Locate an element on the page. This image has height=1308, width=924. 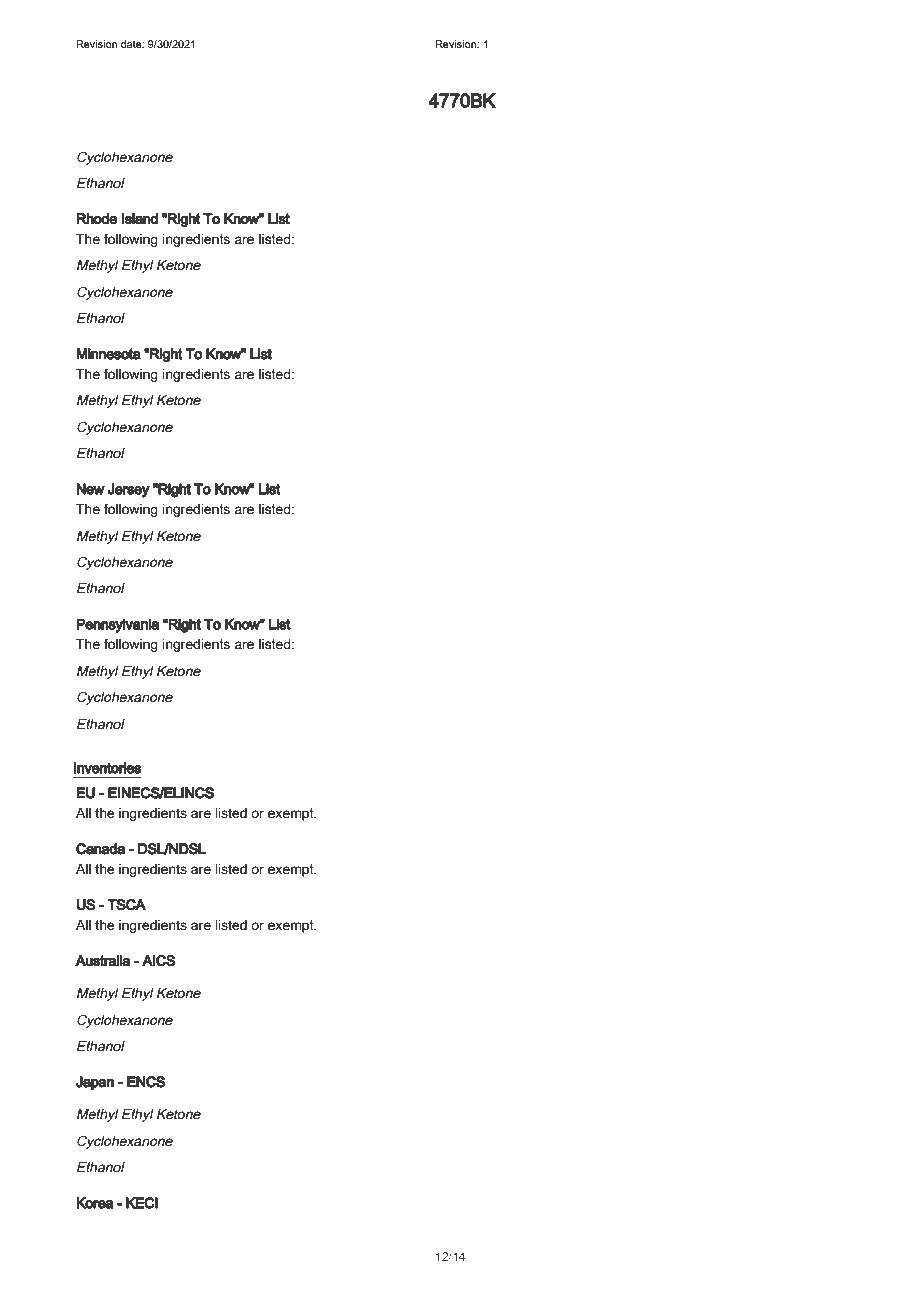
Rhode is located at coordinates (97, 219).
